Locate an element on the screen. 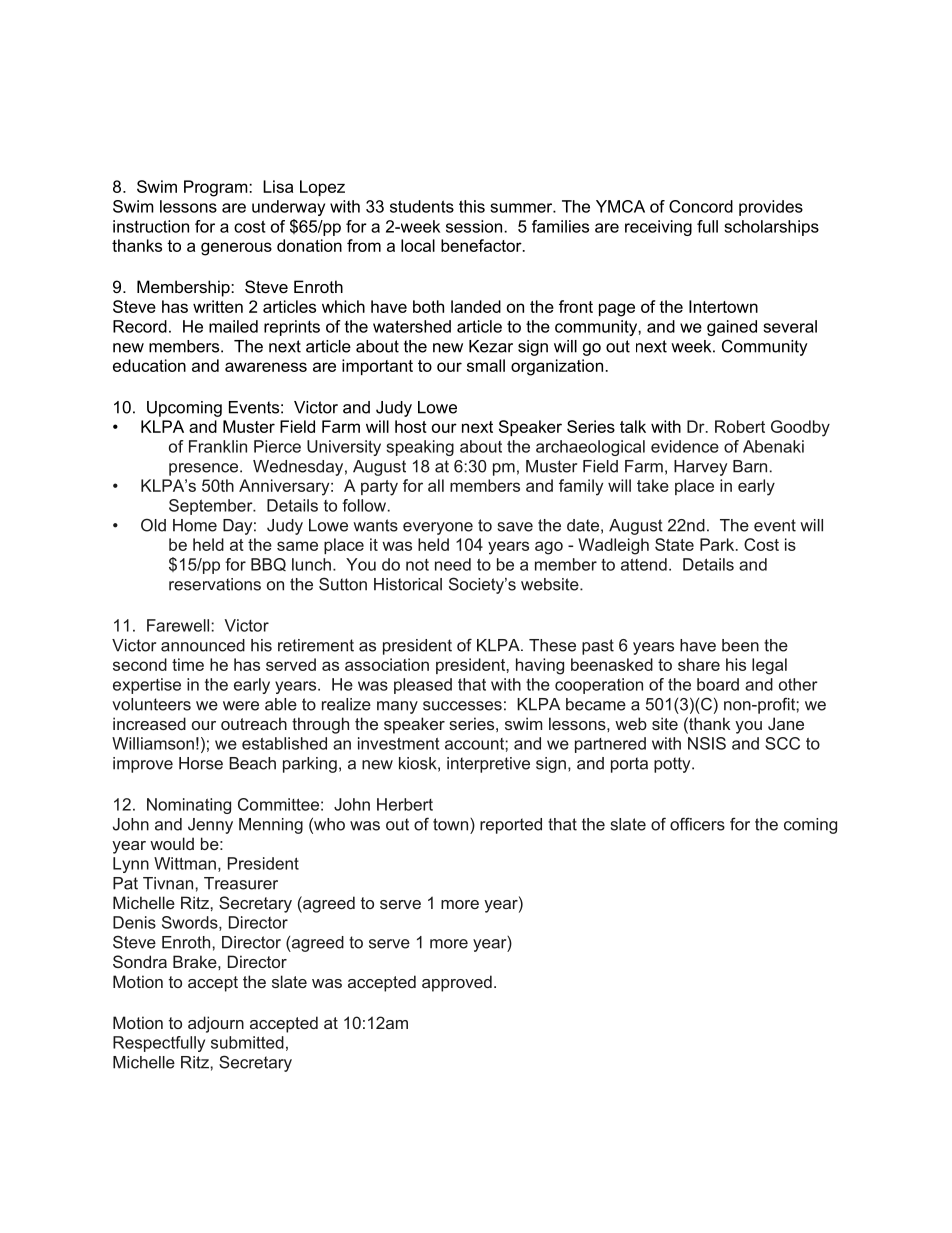 This screenshot has height=1233, width=952. Program is located at coordinates (217, 188).
